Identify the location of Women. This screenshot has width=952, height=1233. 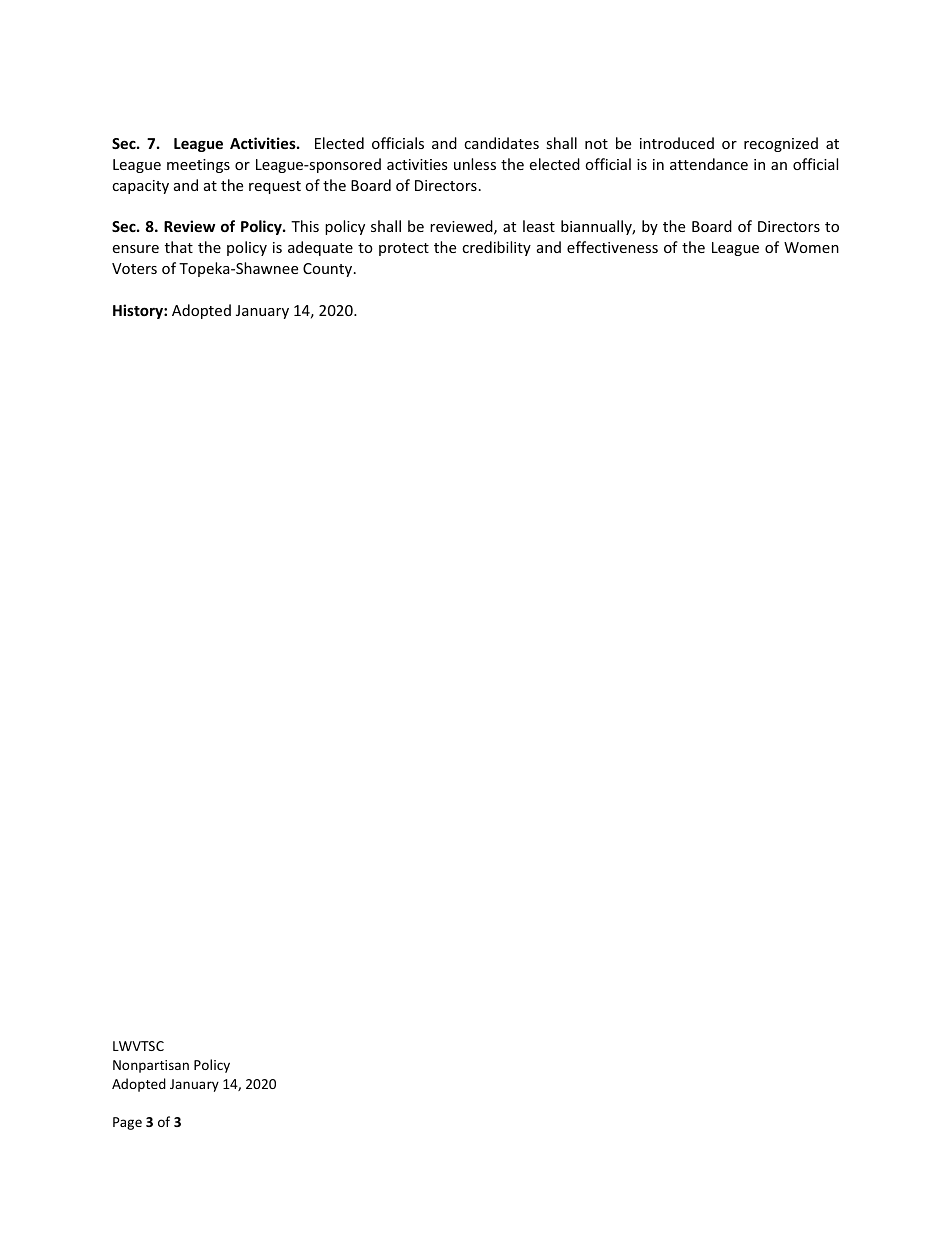
(811, 247).
